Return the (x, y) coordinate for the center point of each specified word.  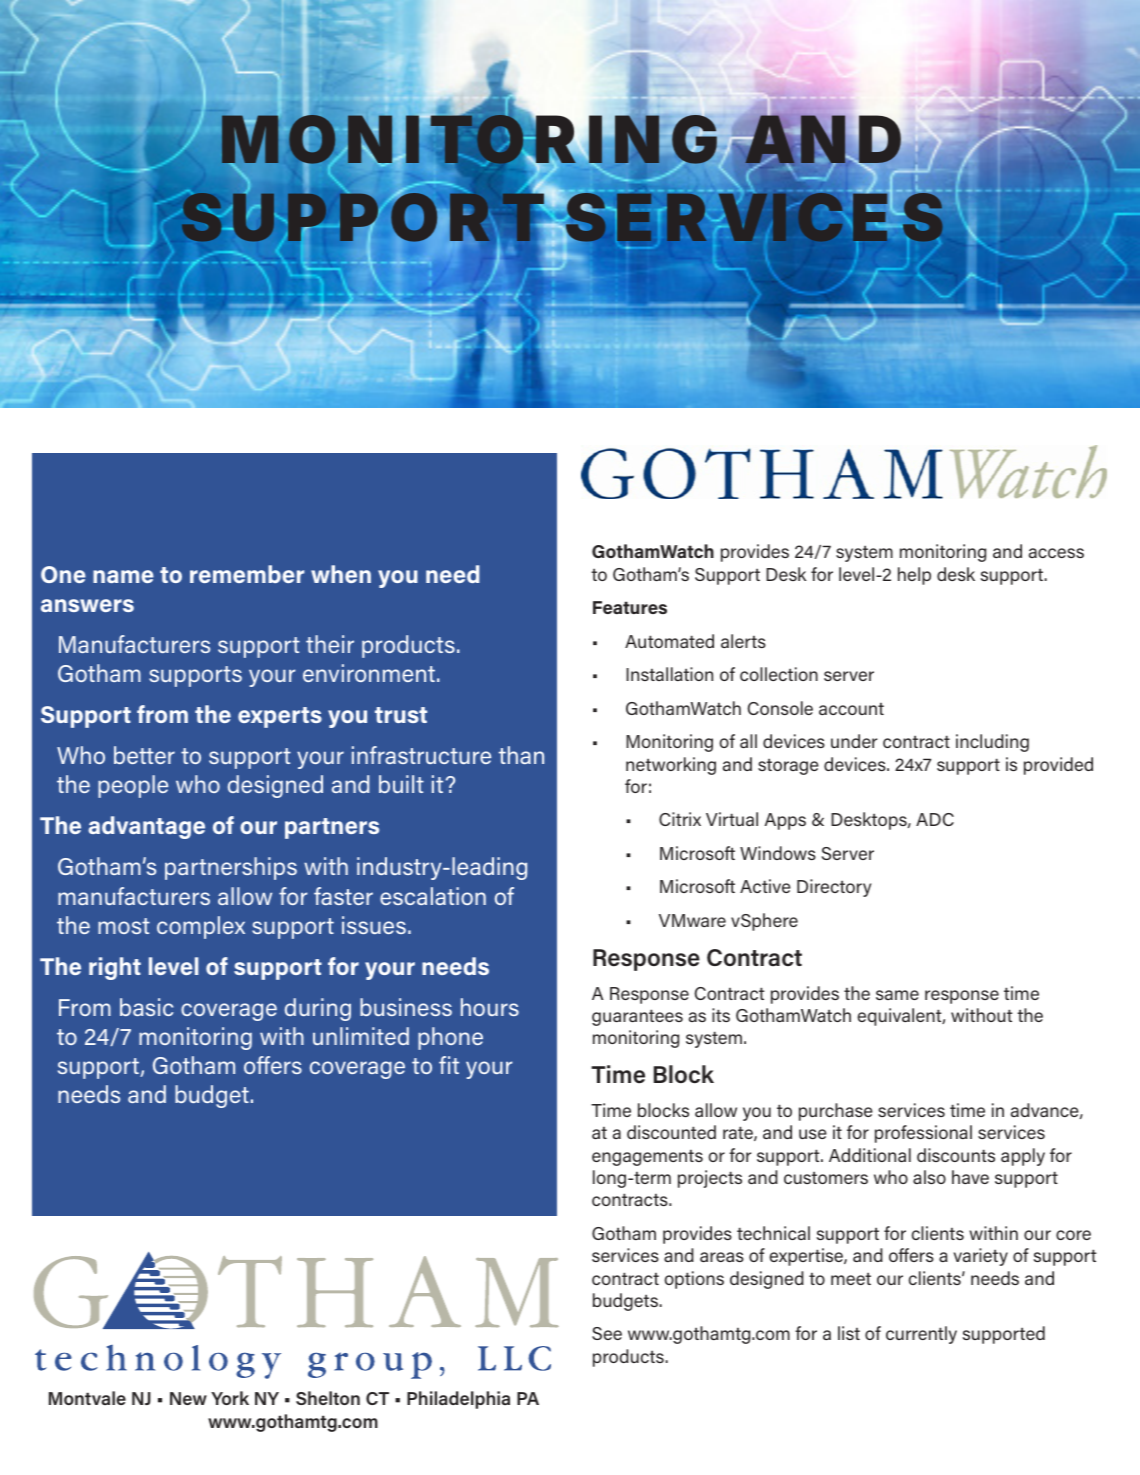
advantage (146, 827)
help (914, 576)
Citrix (680, 819)
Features (630, 607)
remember (247, 574)
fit (449, 1065)
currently (921, 1335)
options (694, 1280)
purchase (836, 1112)
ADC (935, 819)
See (607, 1333)
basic (146, 1007)
